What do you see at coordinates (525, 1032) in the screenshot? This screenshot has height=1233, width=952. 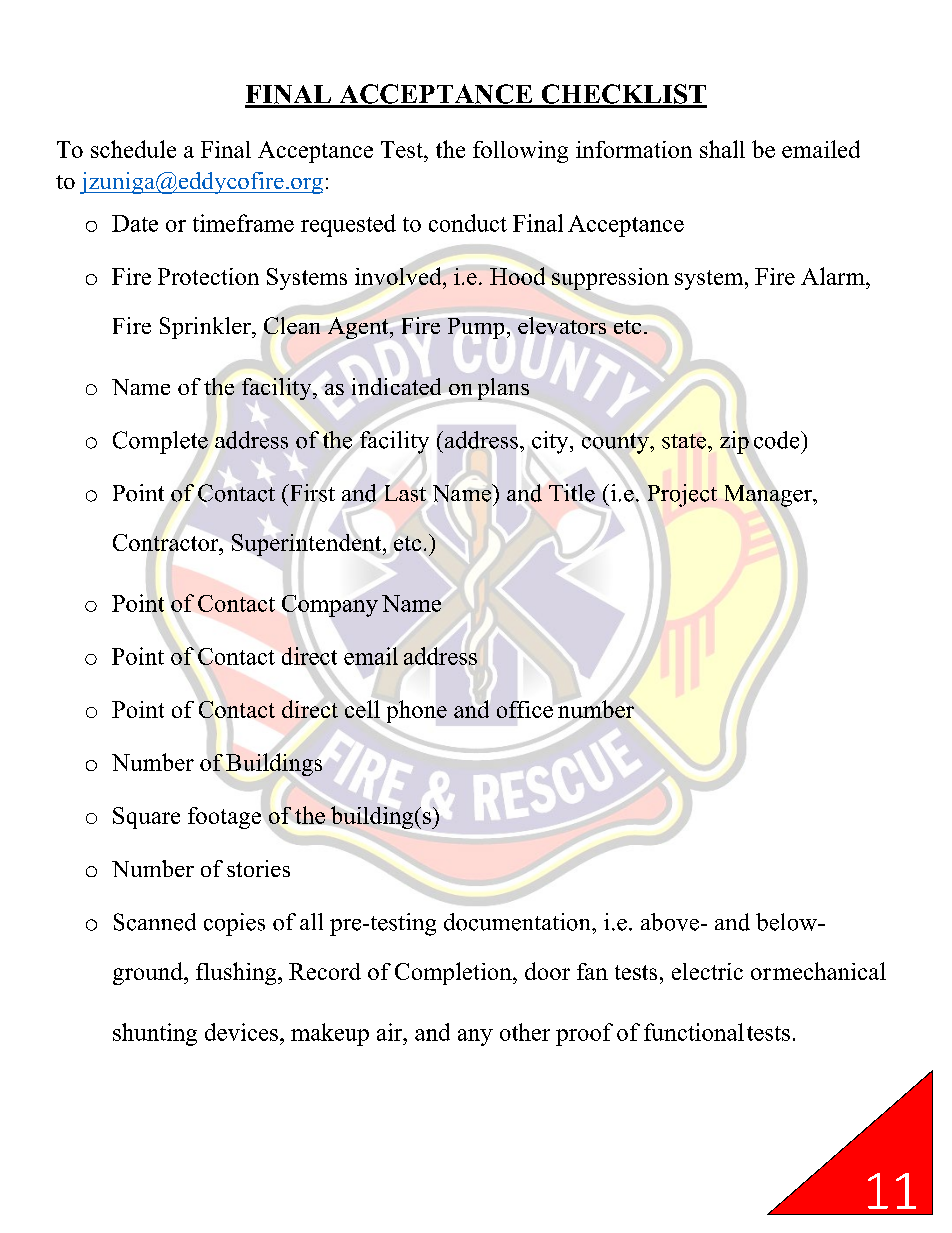 I see `other` at bounding box center [525, 1032].
